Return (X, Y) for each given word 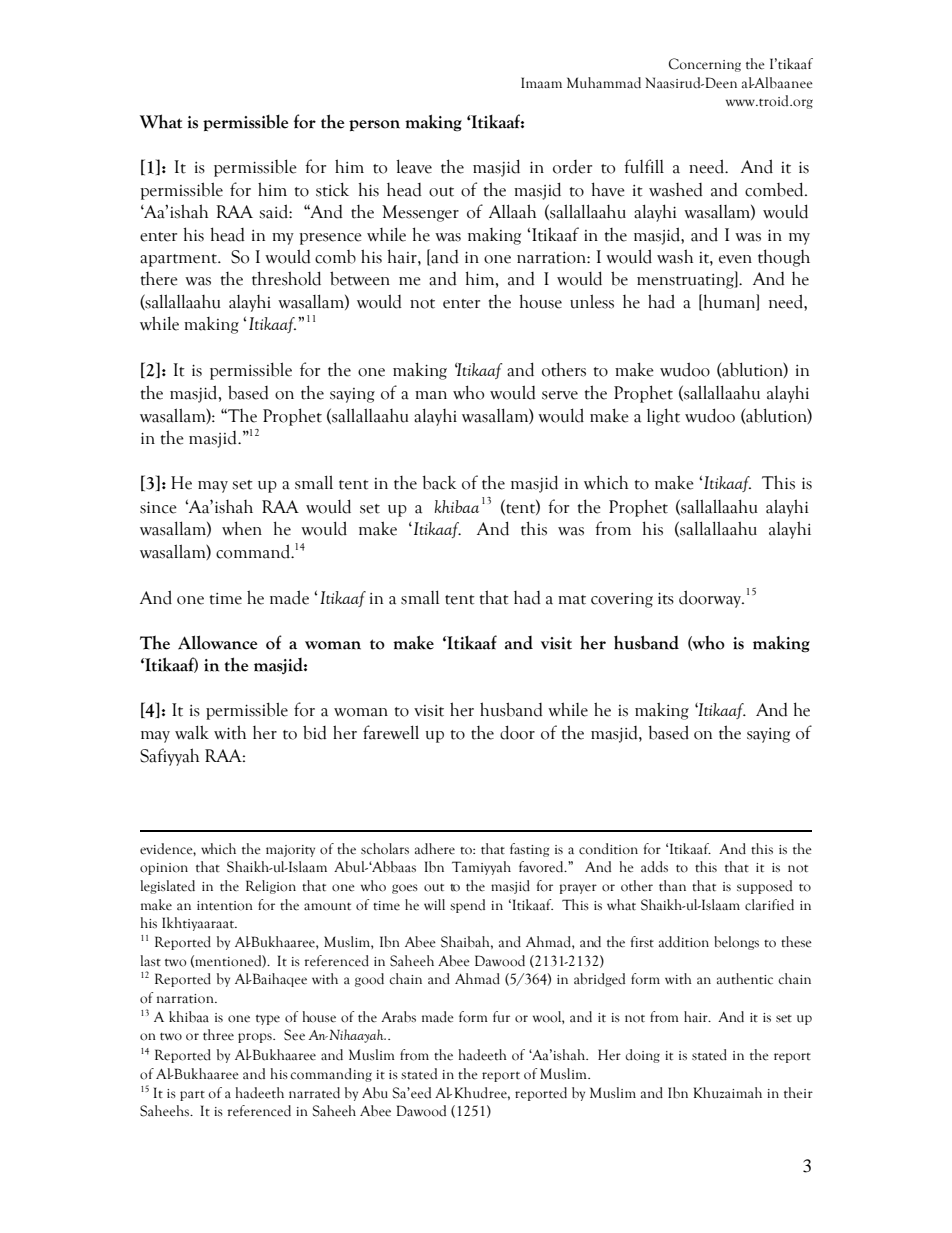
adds (654, 867)
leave (414, 166)
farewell (391, 732)
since (158, 507)
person (374, 125)
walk (192, 732)
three (218, 1035)
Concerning (705, 65)
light (663, 417)
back (439, 482)
